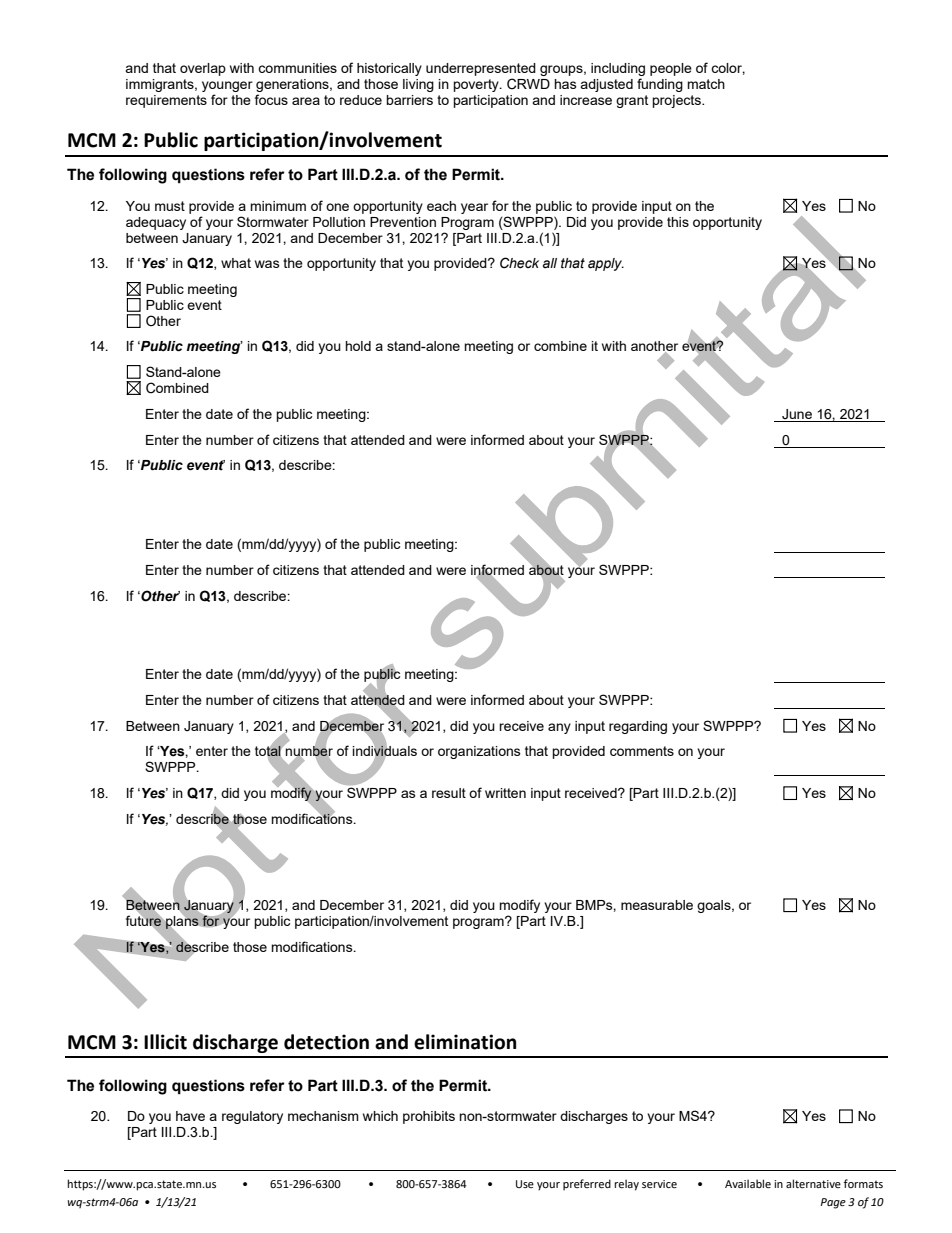 Image resolution: width=952 pixels, height=1233 pixels. What do you see at coordinates (706, 84) in the screenshot?
I see `match` at bounding box center [706, 84].
